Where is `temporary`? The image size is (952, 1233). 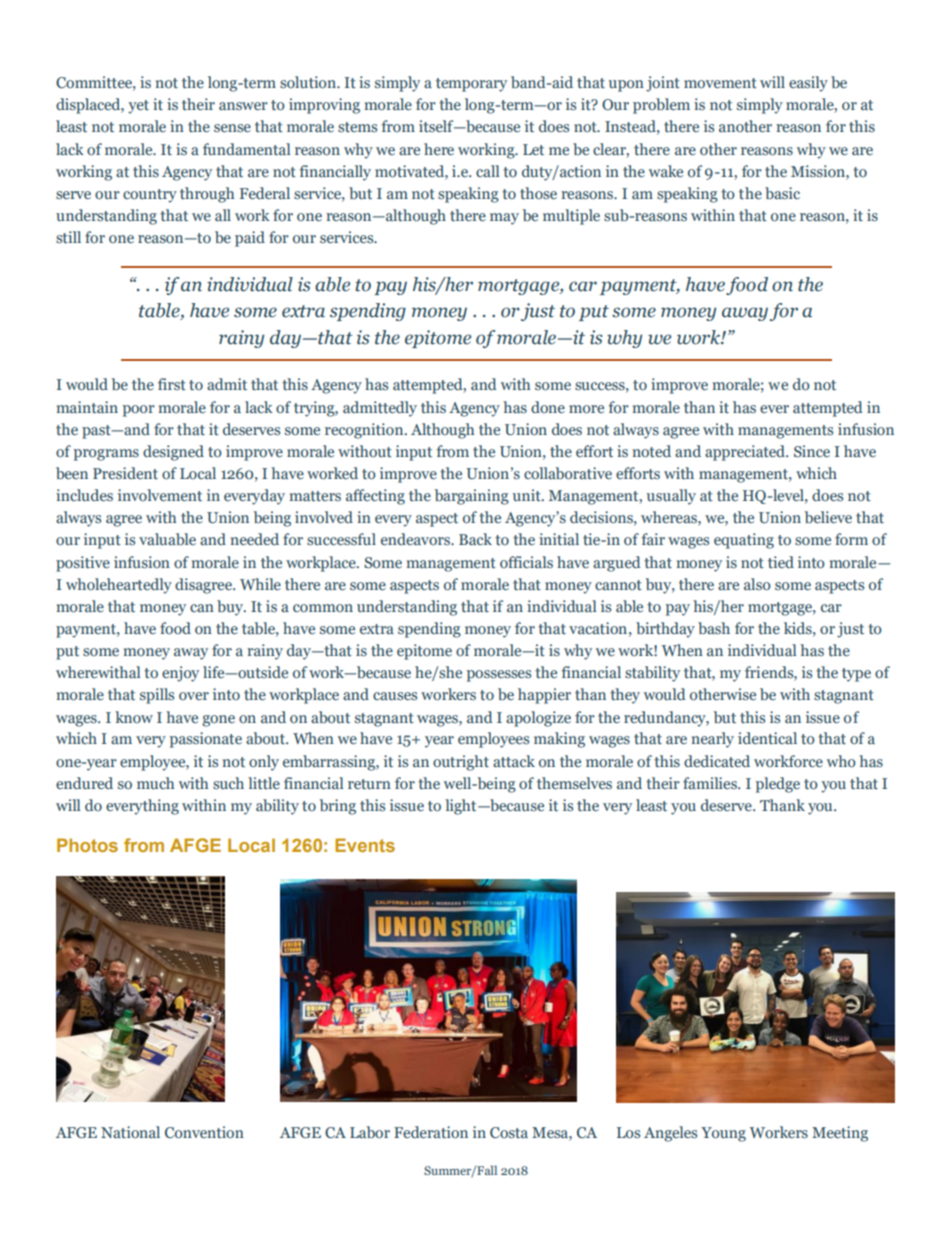
temporary is located at coordinates (471, 85).
